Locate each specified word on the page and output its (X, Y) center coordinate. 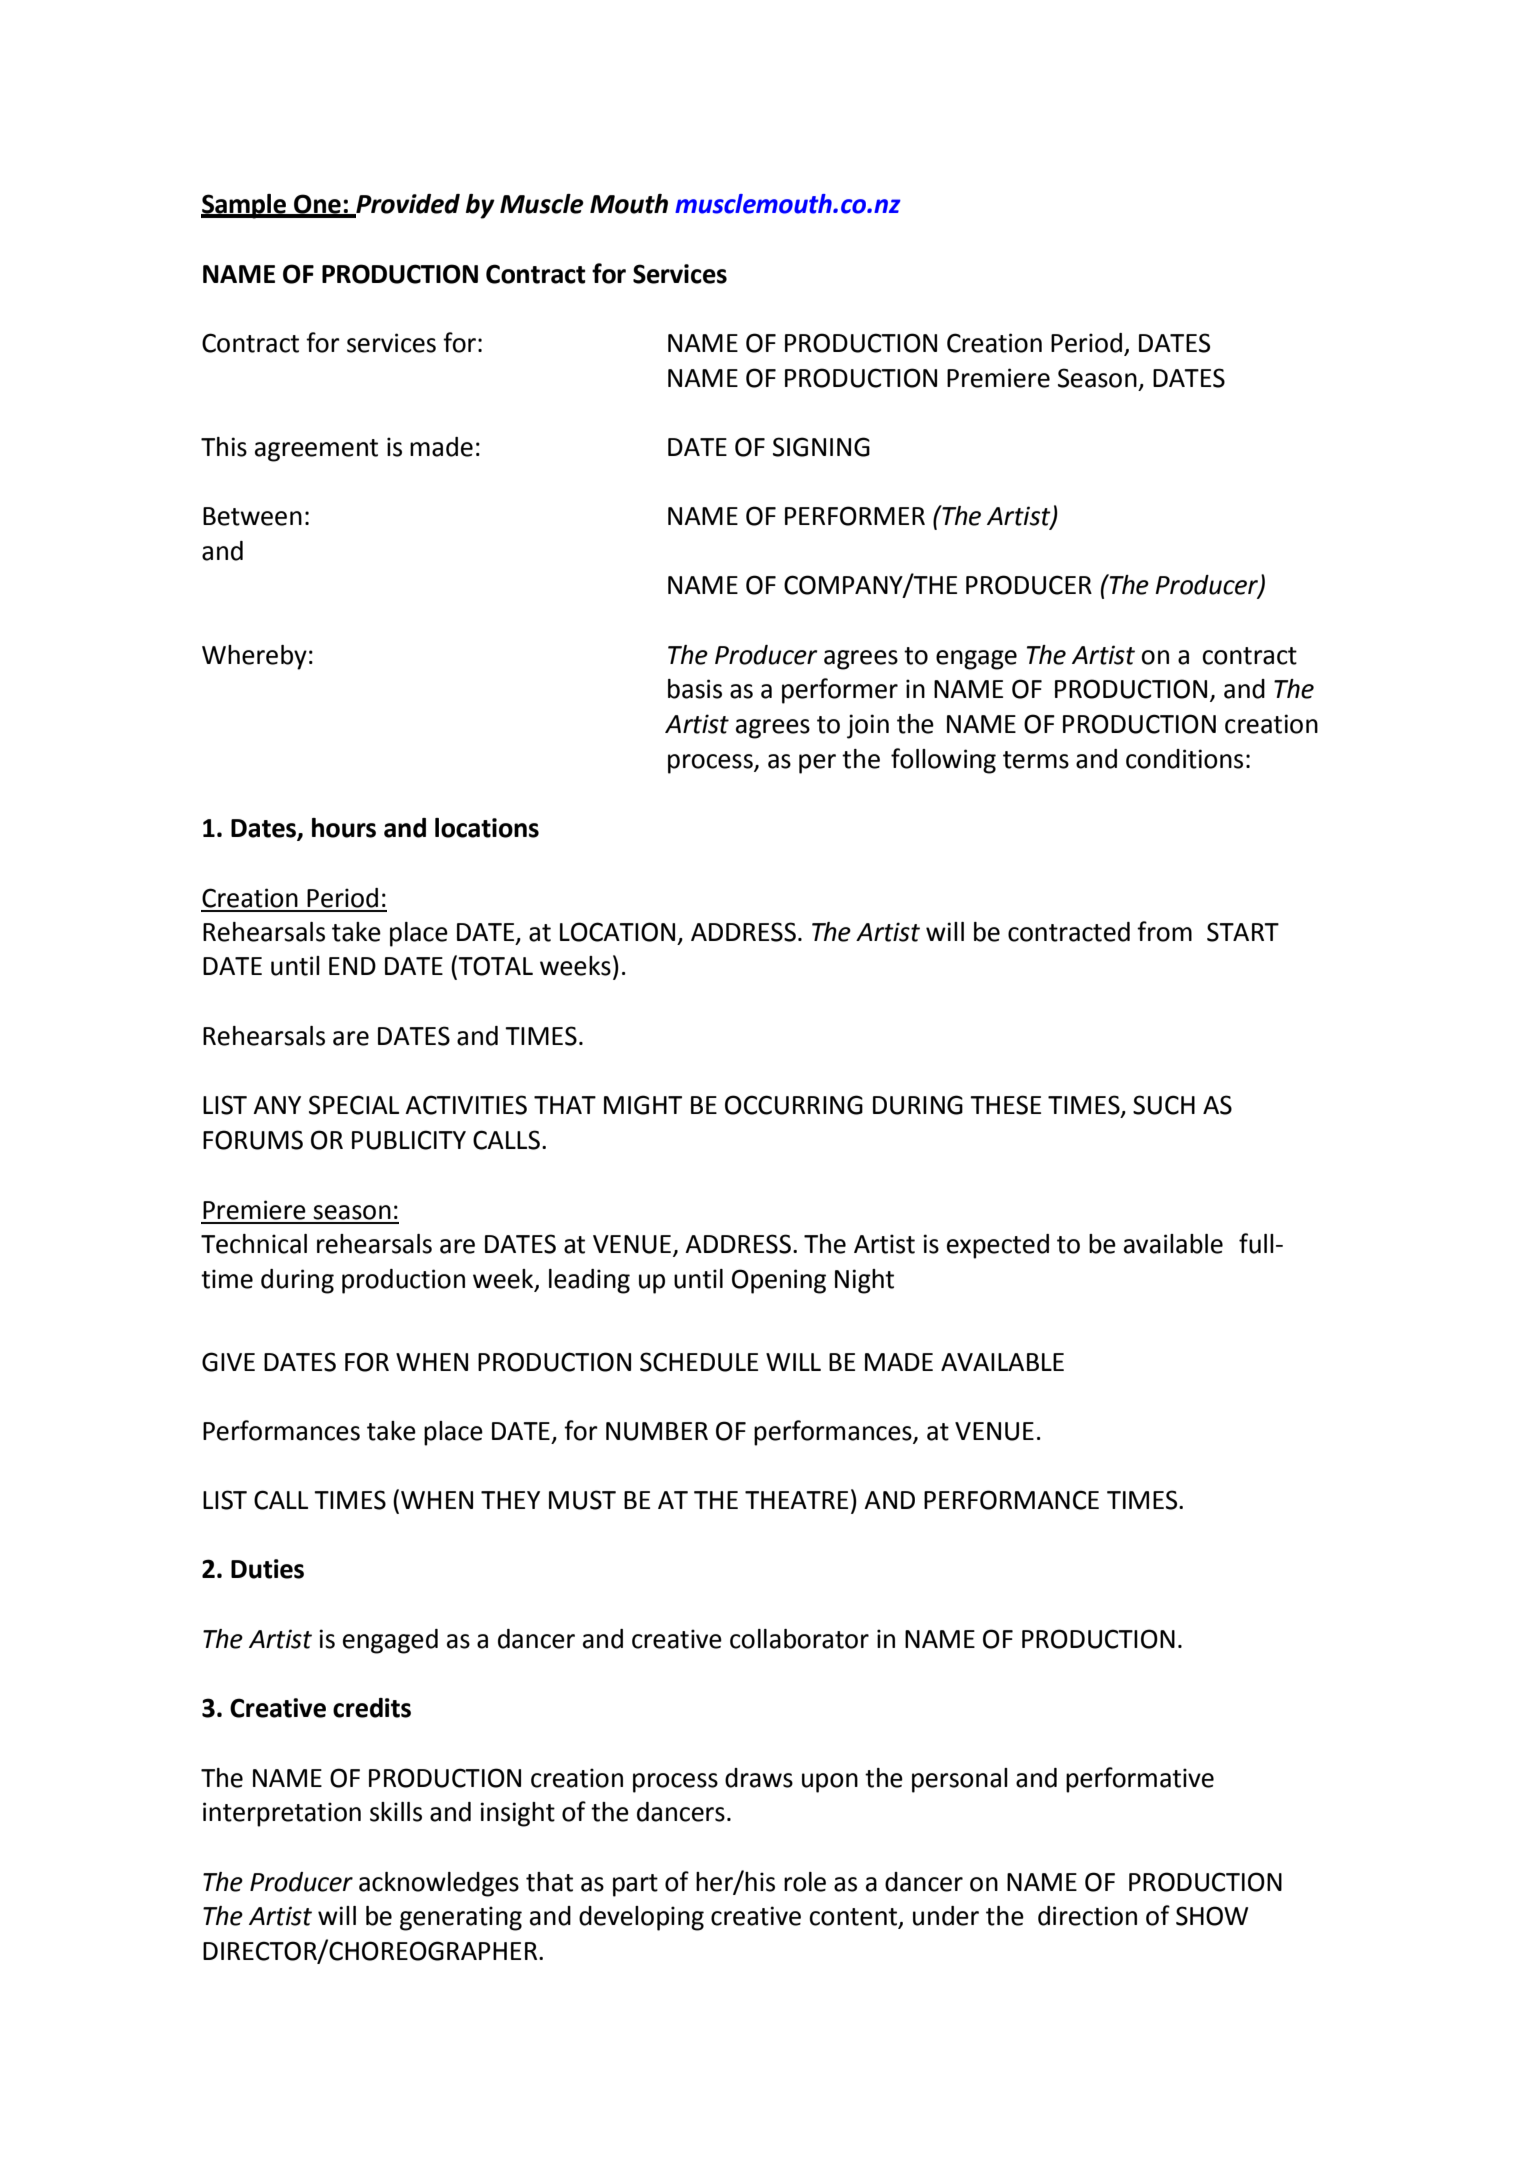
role (805, 1882)
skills (396, 1812)
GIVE (228, 1362)
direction (1087, 1916)
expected (998, 1246)
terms (1036, 760)
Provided (407, 204)
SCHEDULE (699, 1362)
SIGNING (821, 447)
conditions (1184, 759)
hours (344, 828)
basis (695, 689)
